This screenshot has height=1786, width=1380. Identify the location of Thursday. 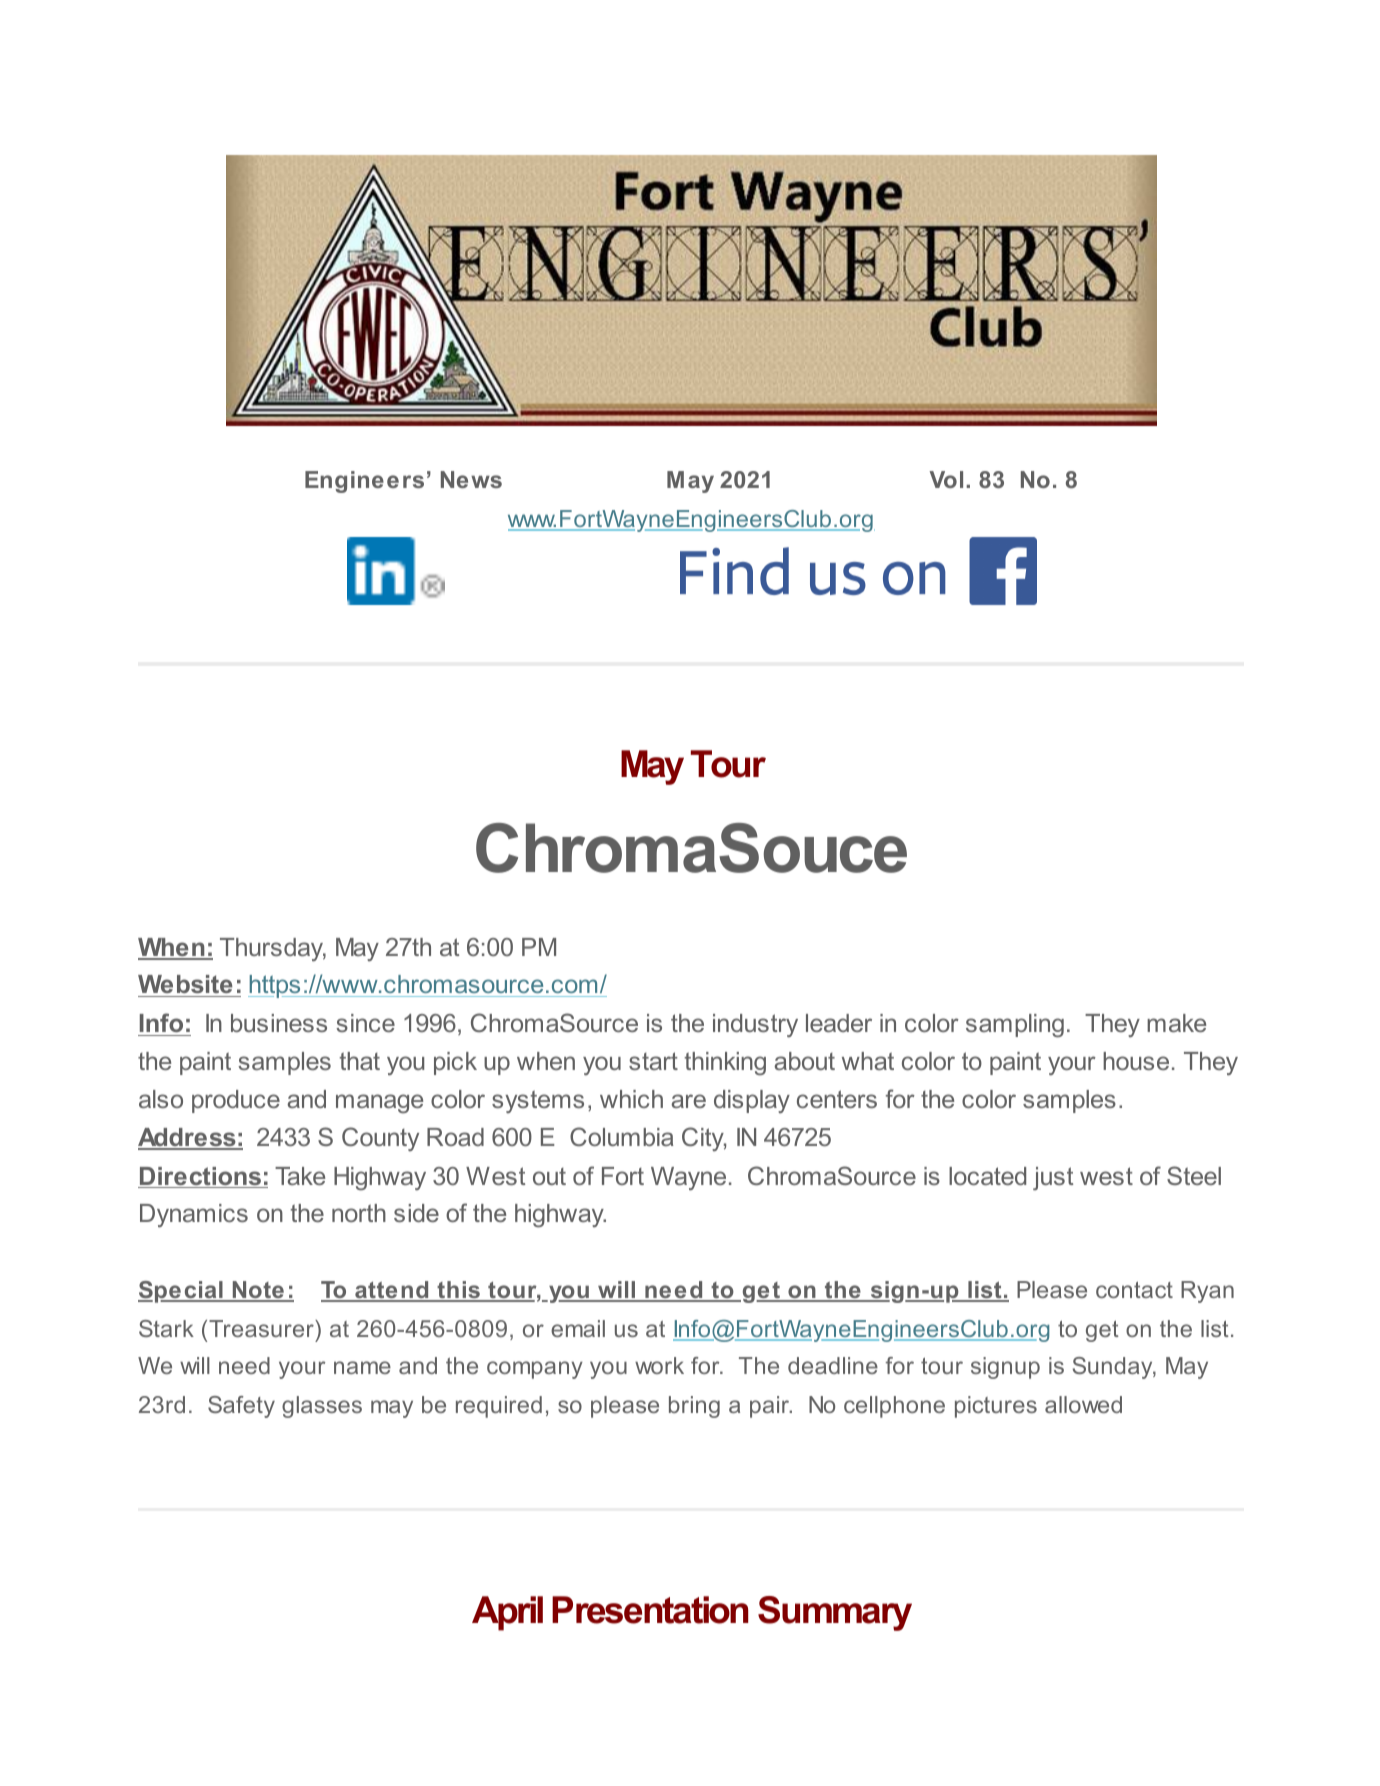
(273, 950).
